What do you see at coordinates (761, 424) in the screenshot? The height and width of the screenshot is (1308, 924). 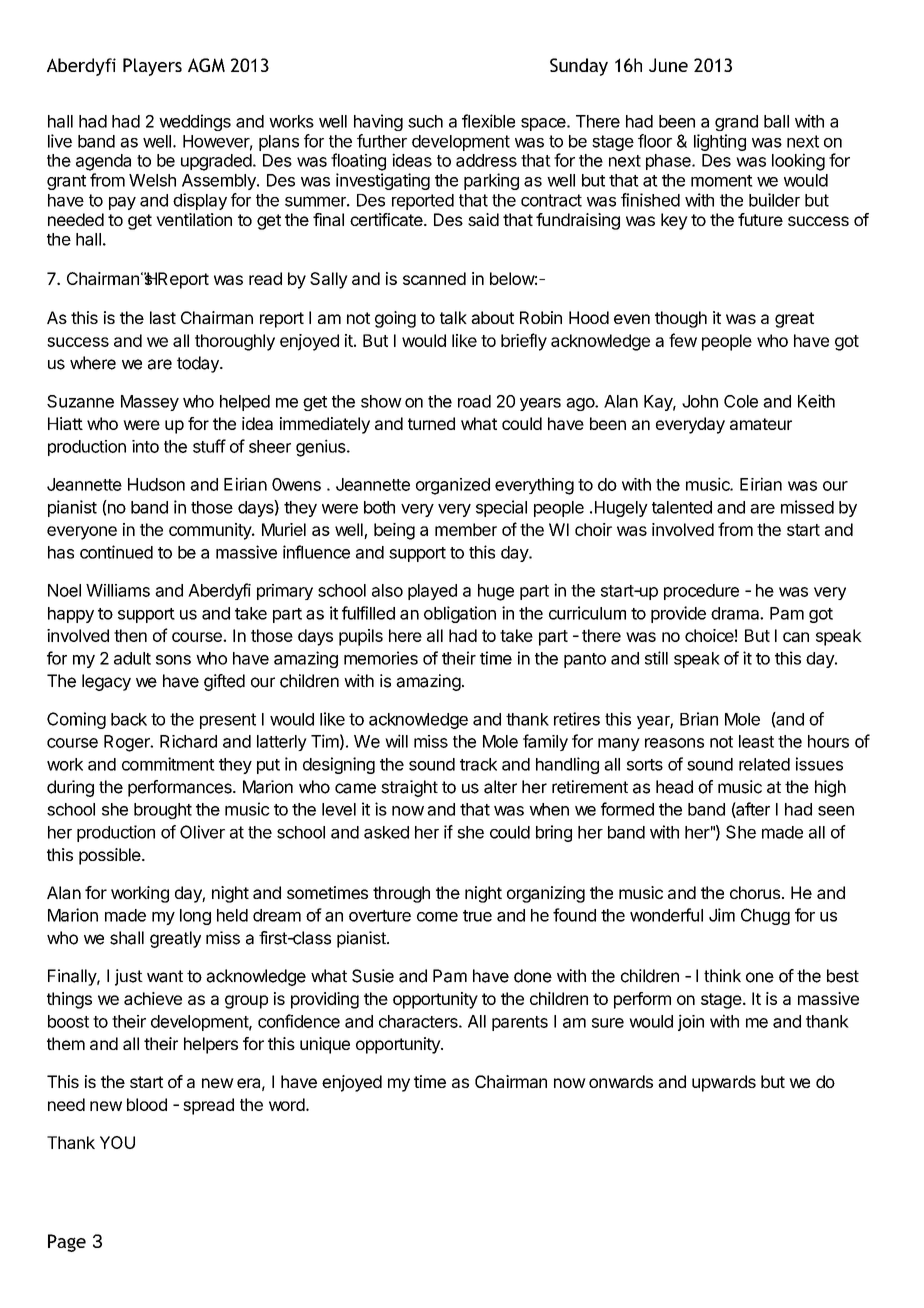 I see `amateur` at bounding box center [761, 424].
